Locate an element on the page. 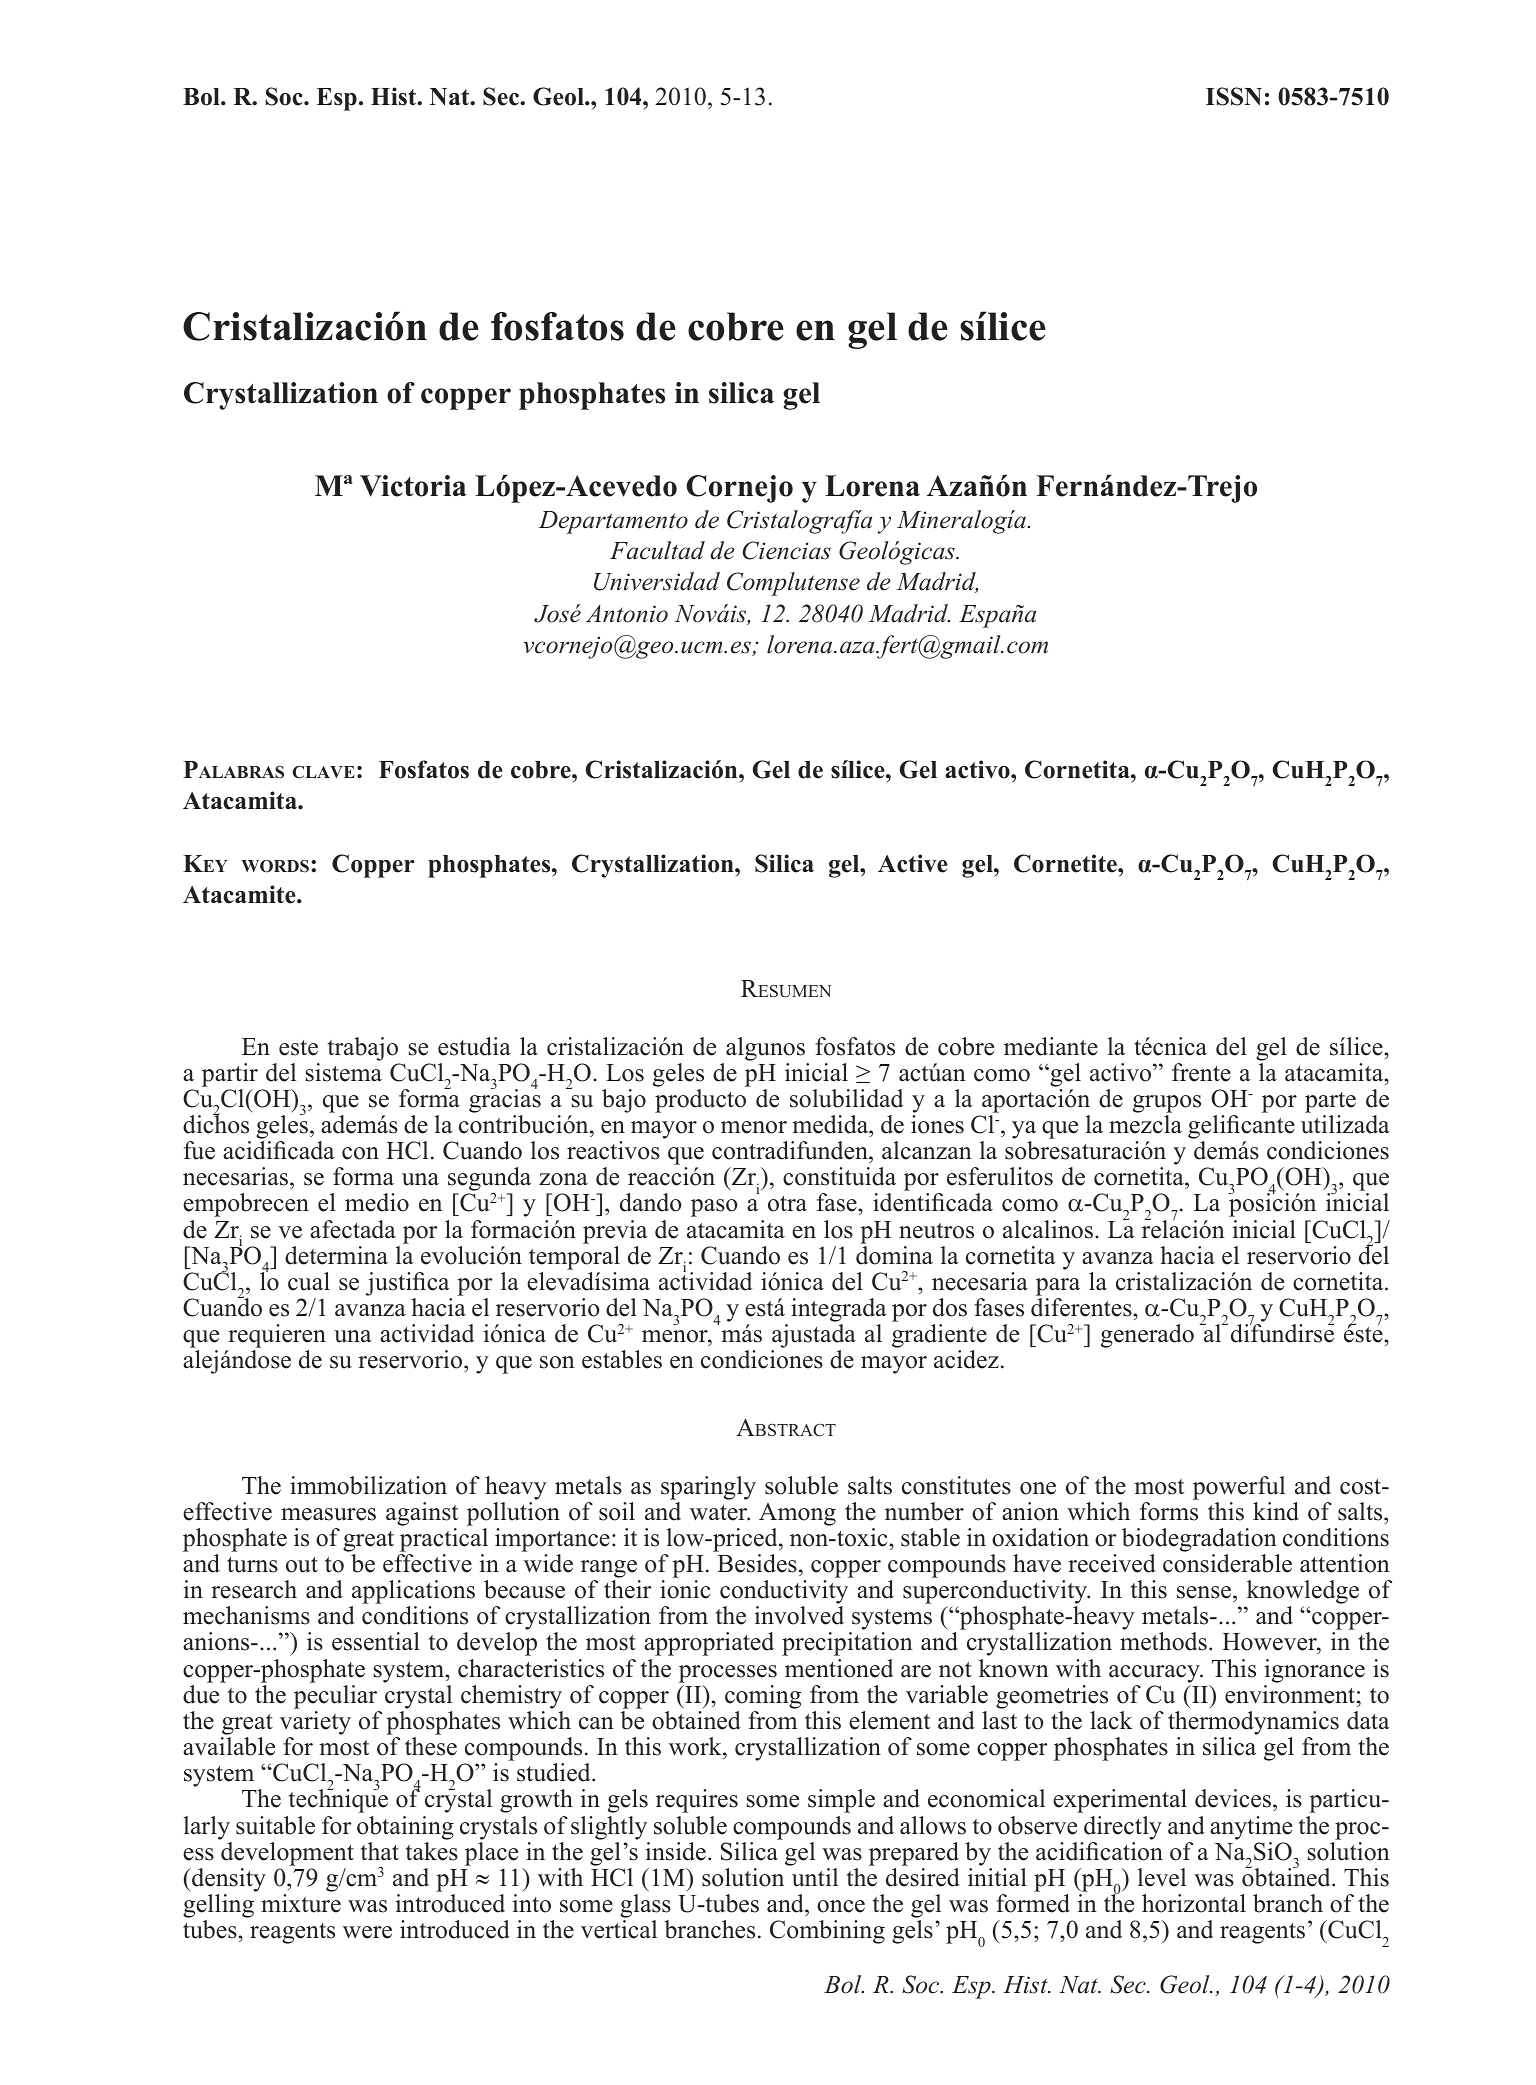 This image has height=2085, width=1536. out is located at coordinates (302, 1565).
